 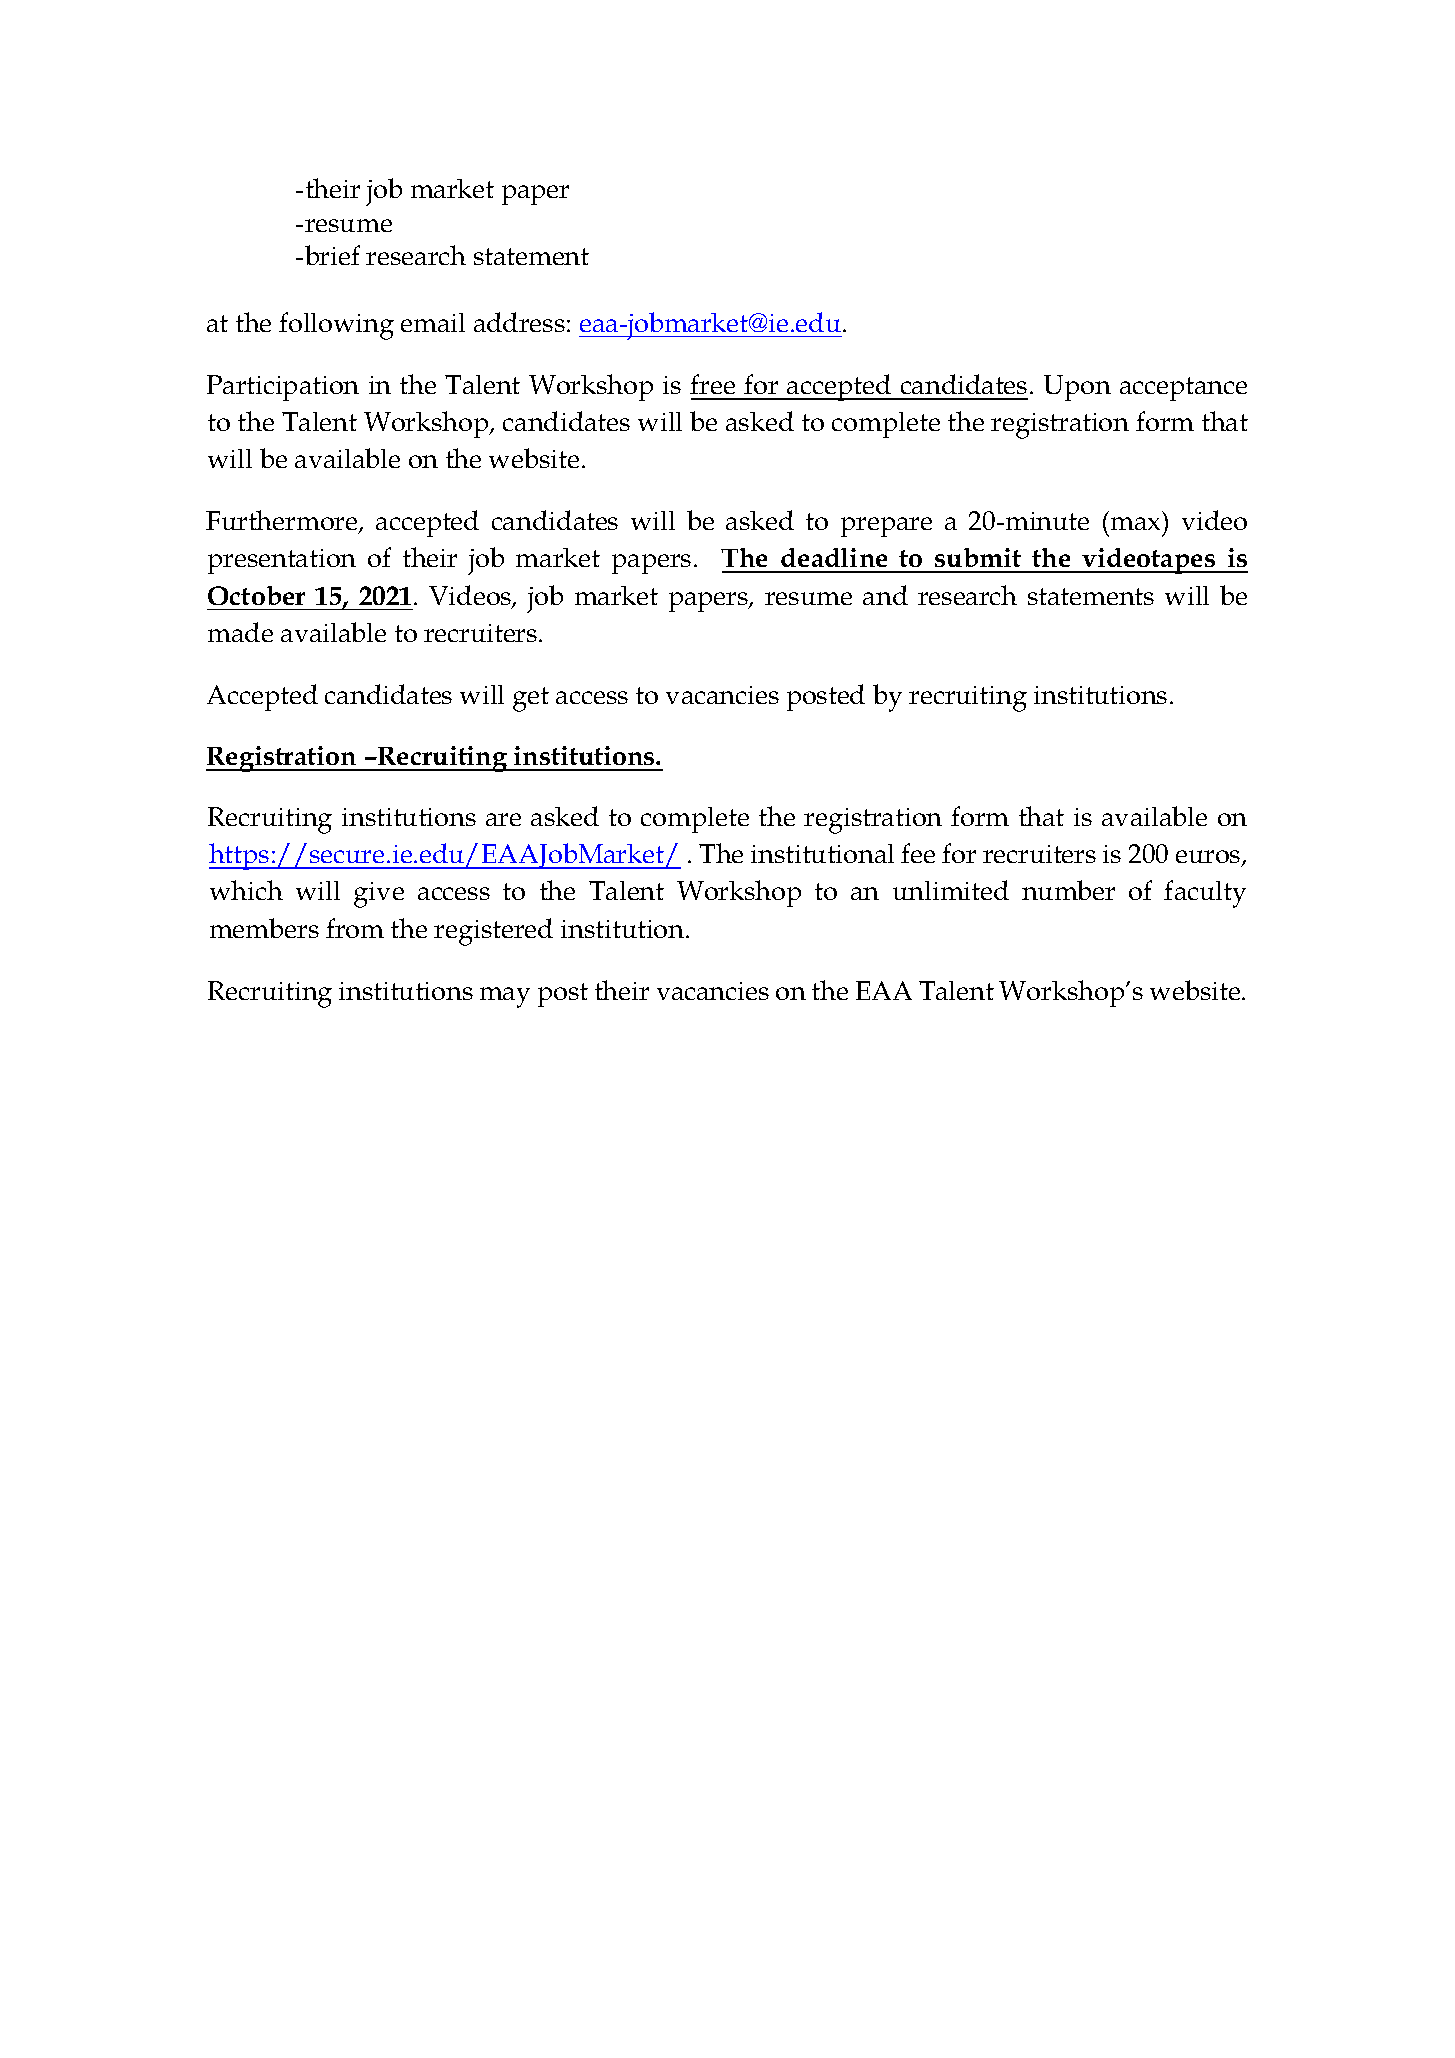 I want to click on max, so click(x=1135, y=523).
